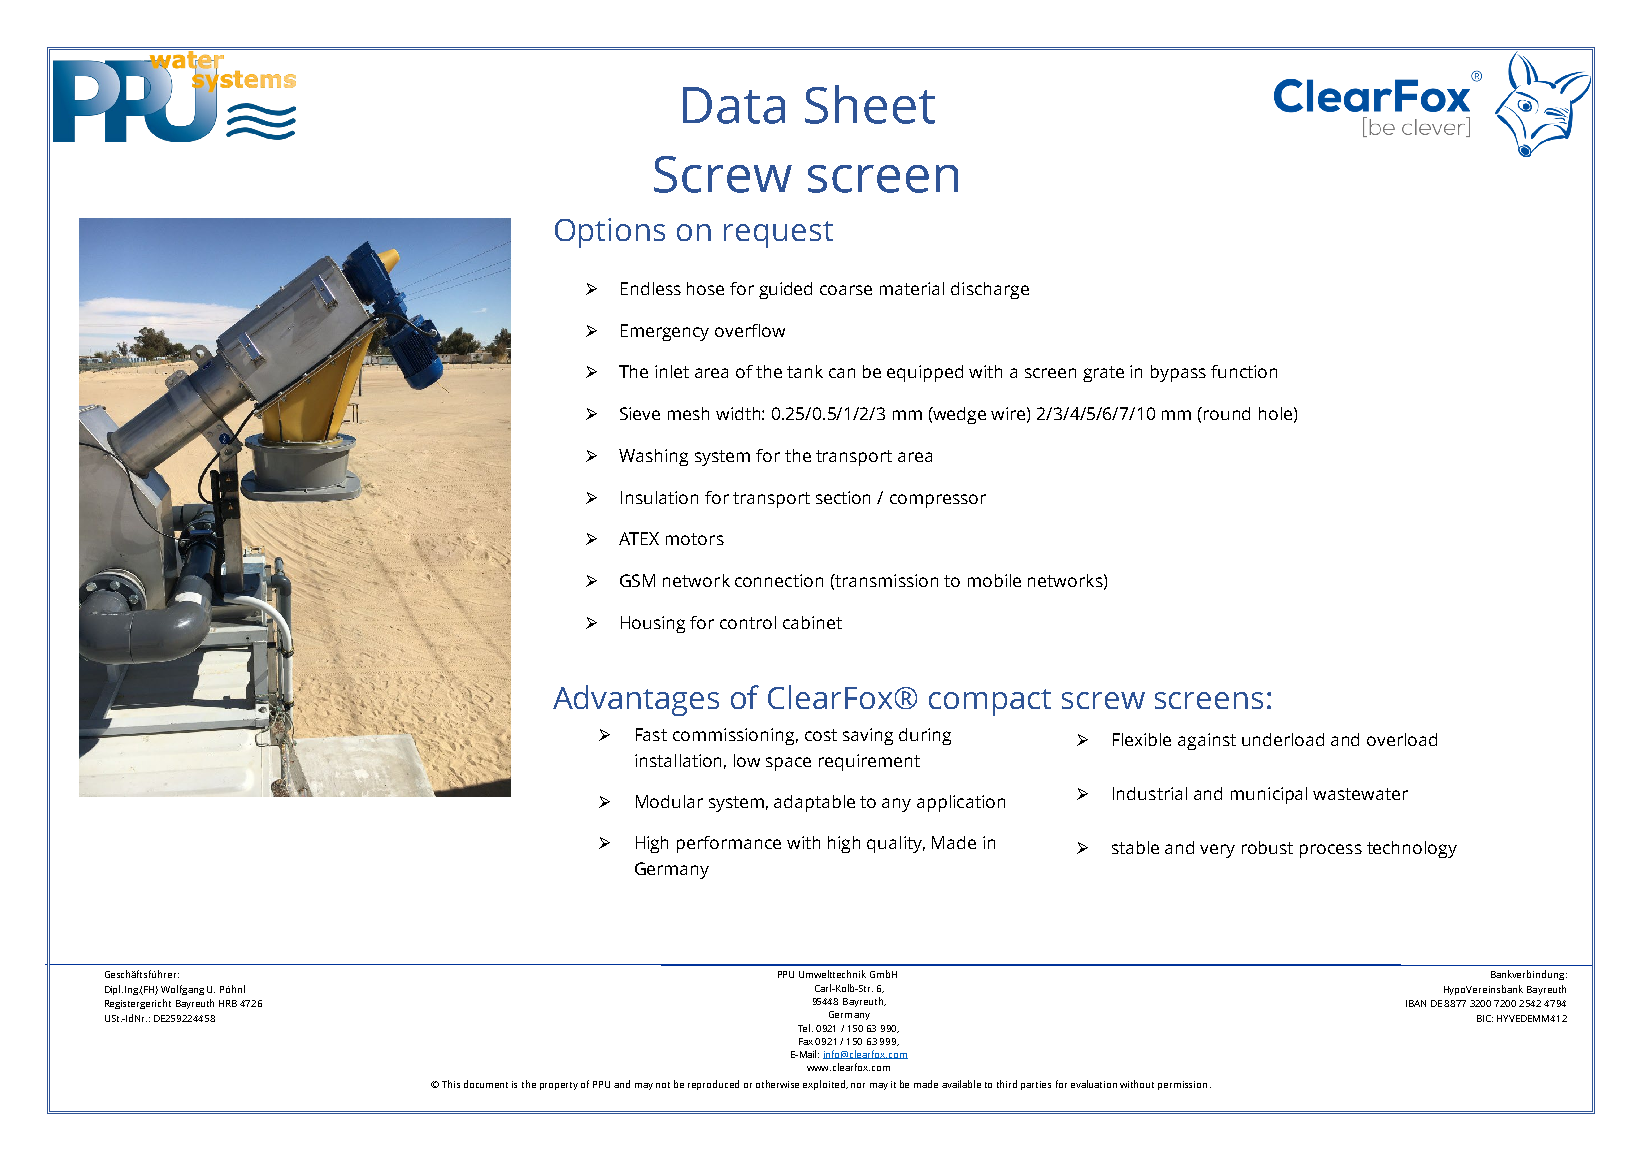 The image size is (1642, 1161). I want to click on discharge, so click(990, 290).
